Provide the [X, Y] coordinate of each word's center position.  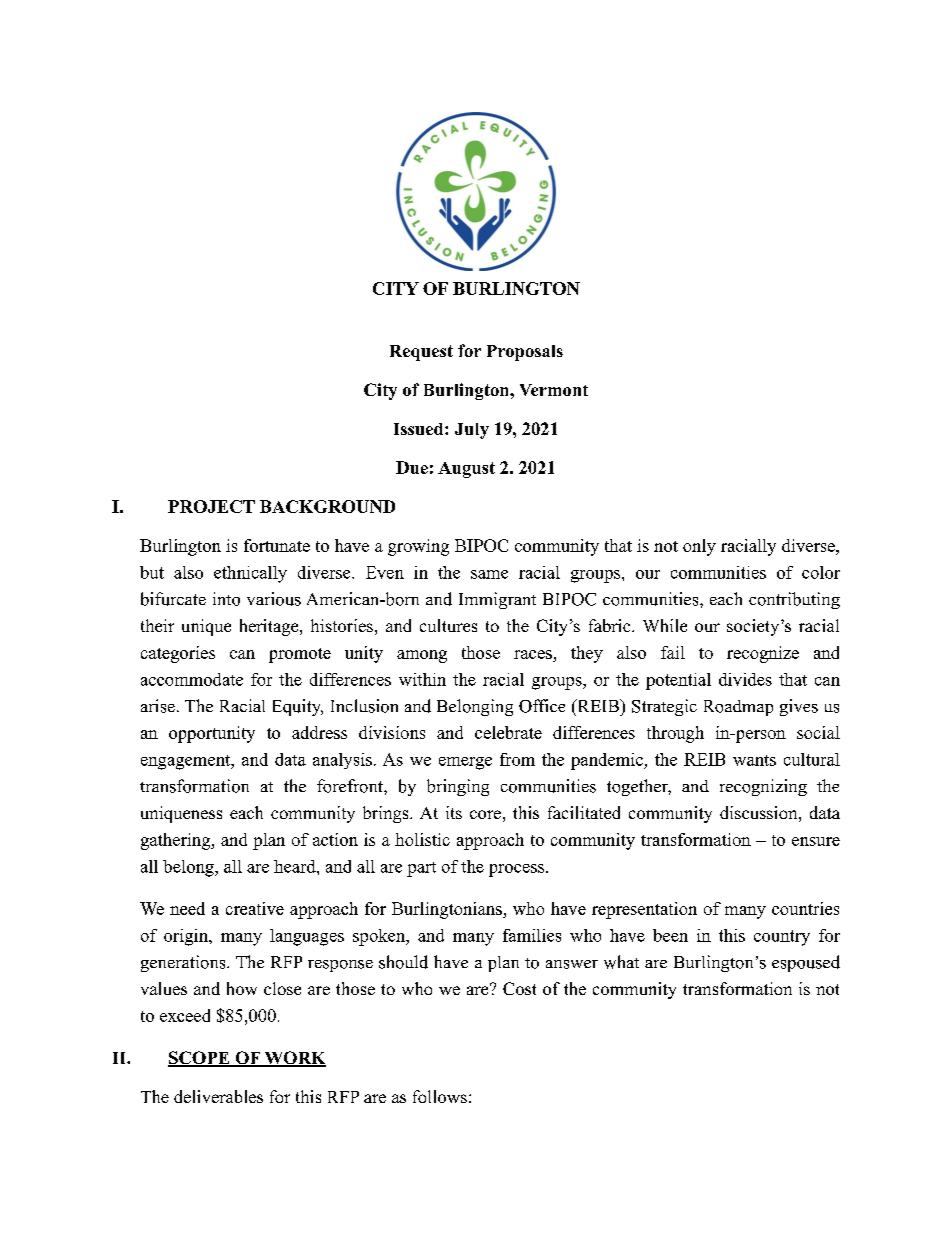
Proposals [525, 353]
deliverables [218, 1096]
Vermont [554, 390]
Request [421, 353]
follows [440, 1096]
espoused [806, 963]
